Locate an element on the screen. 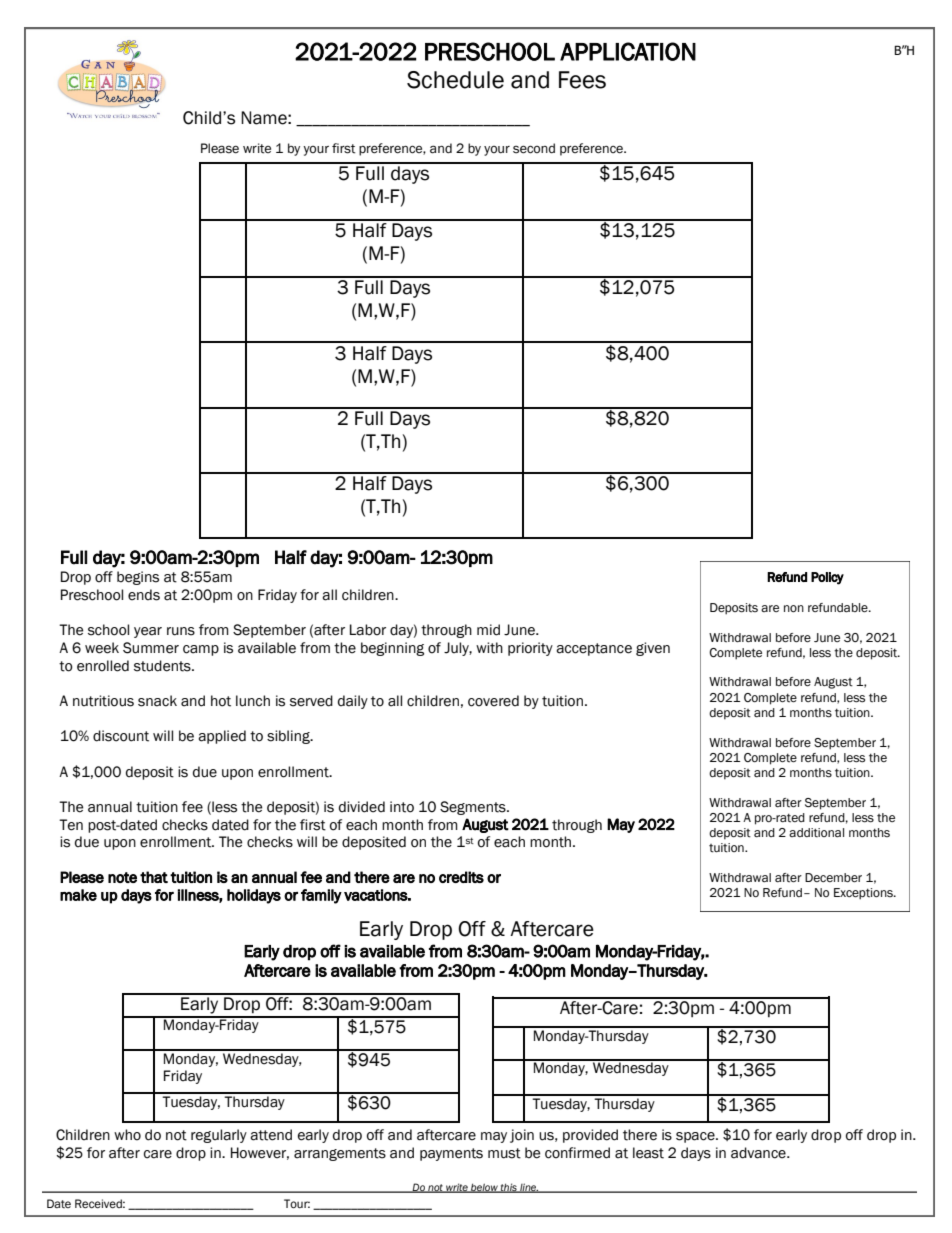  second is located at coordinates (534, 148).
